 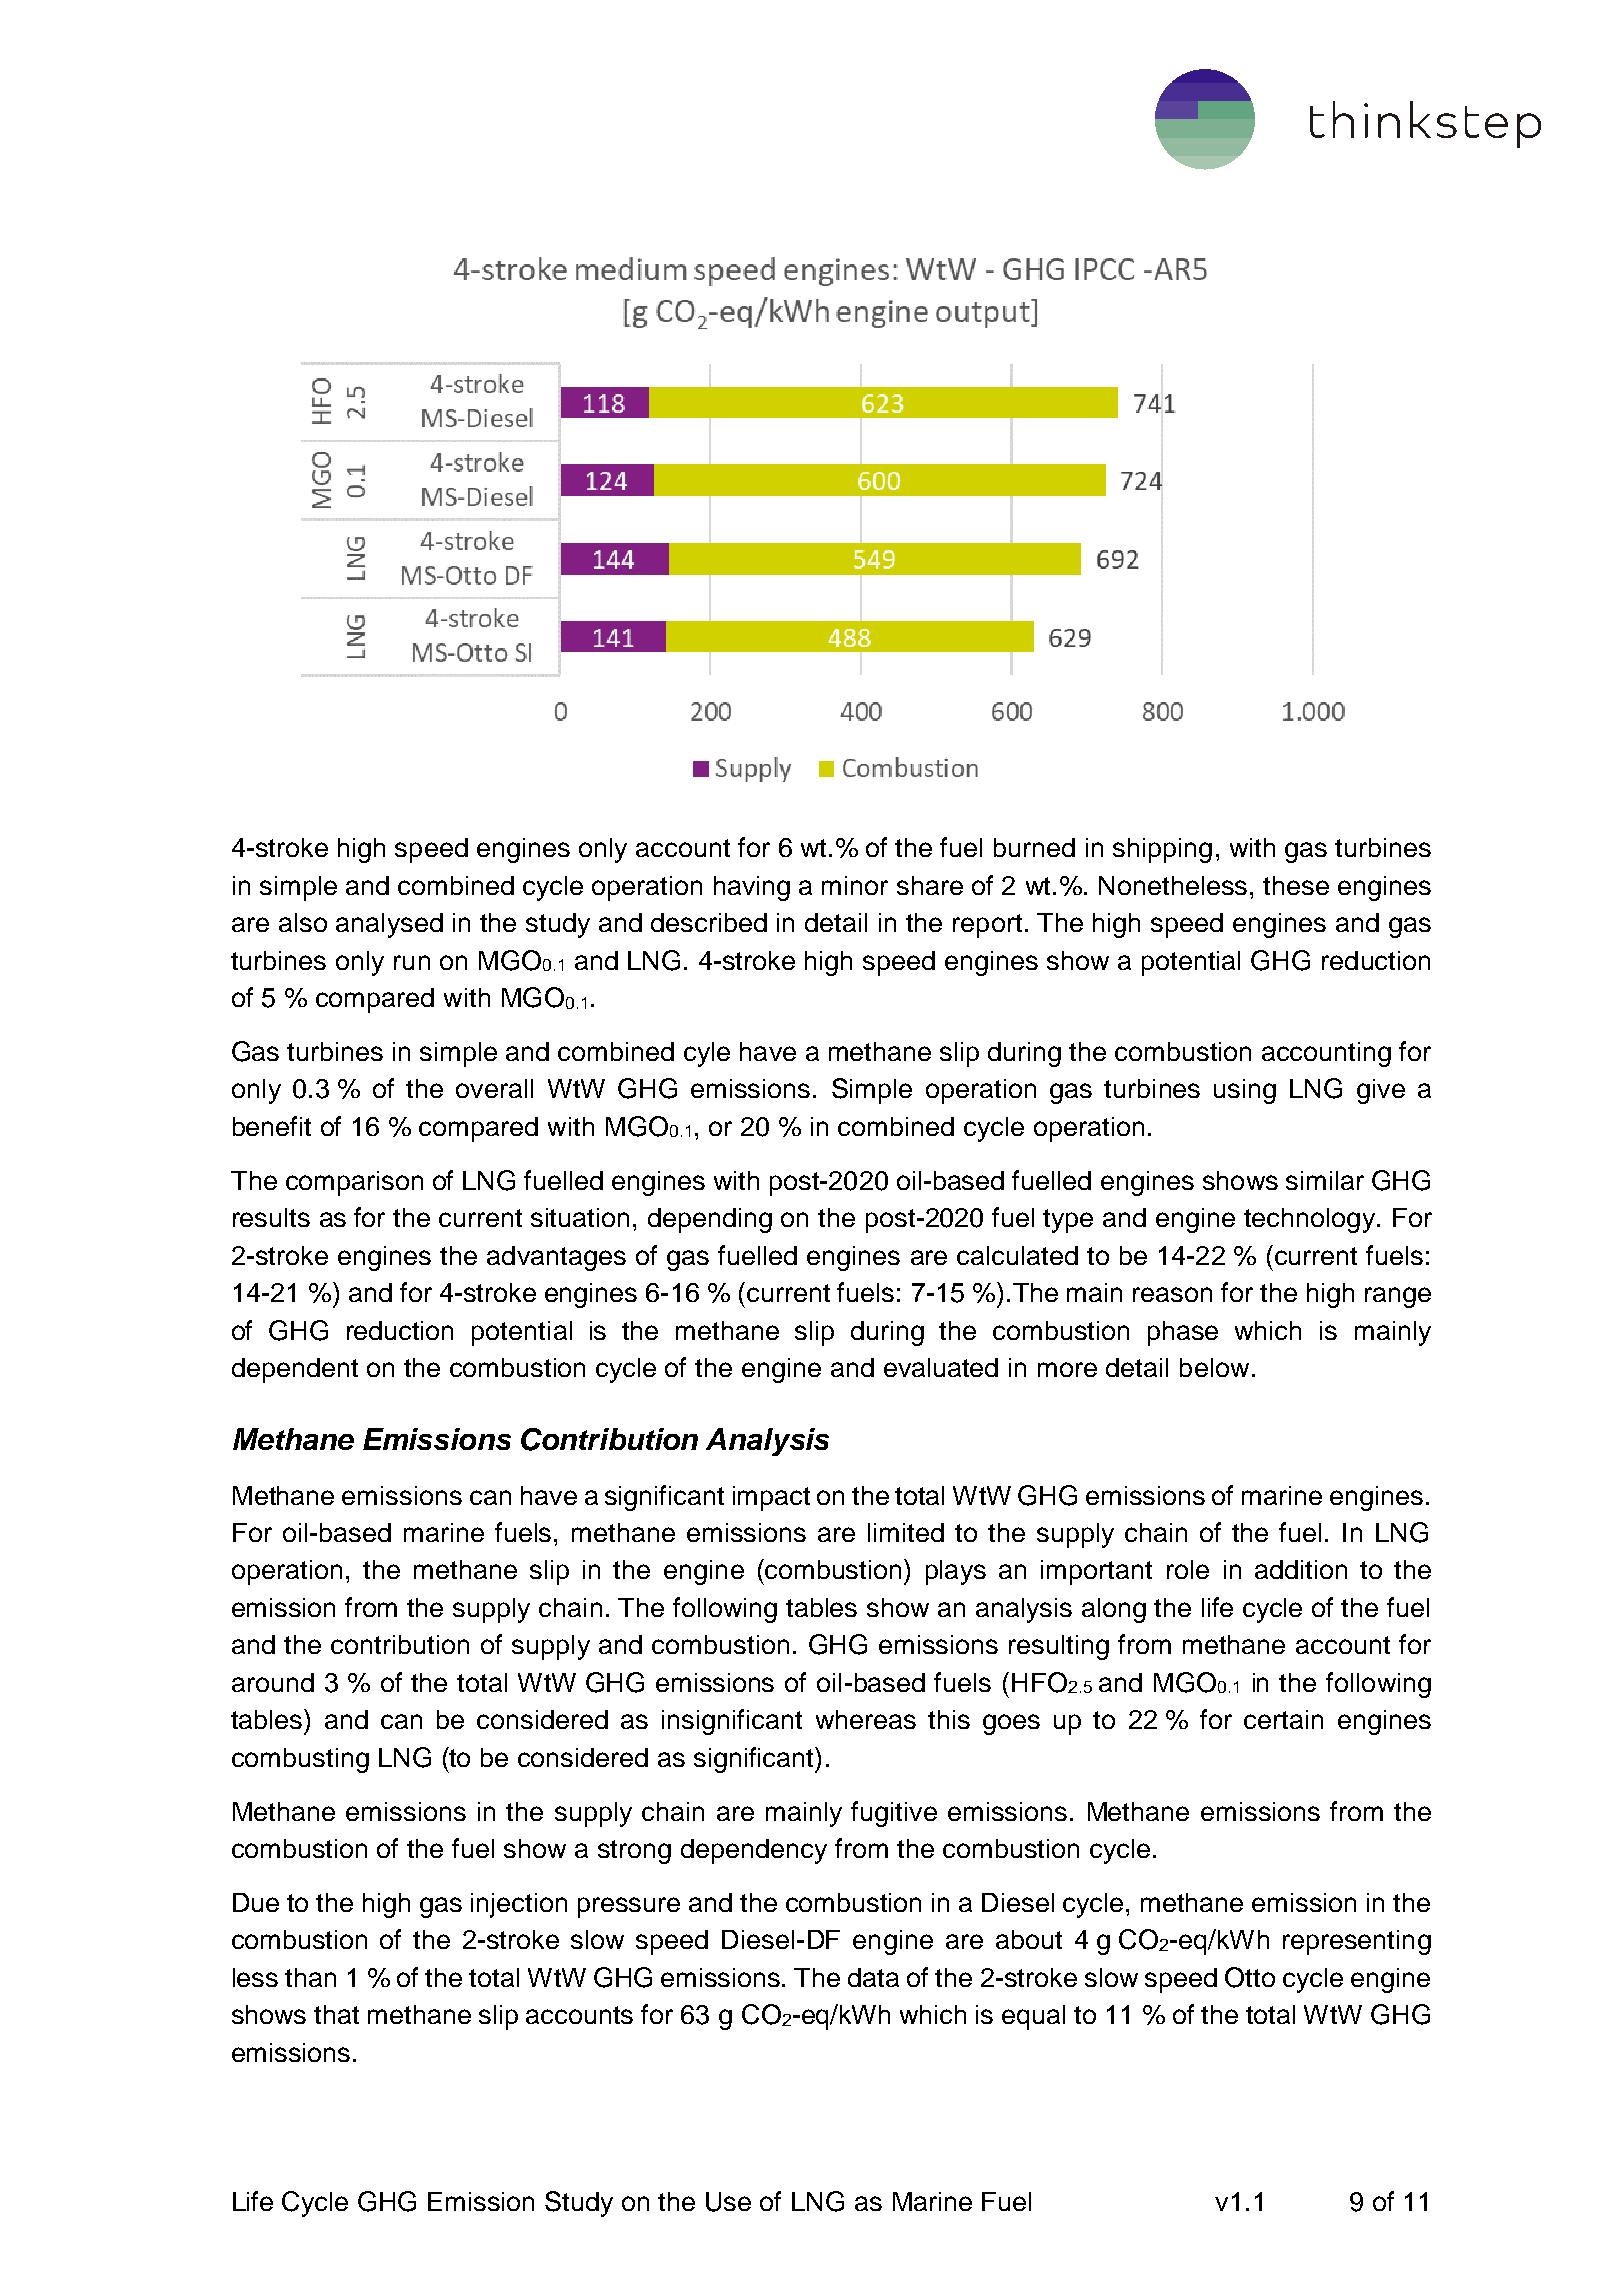 I want to click on analysed, so click(x=389, y=925).
